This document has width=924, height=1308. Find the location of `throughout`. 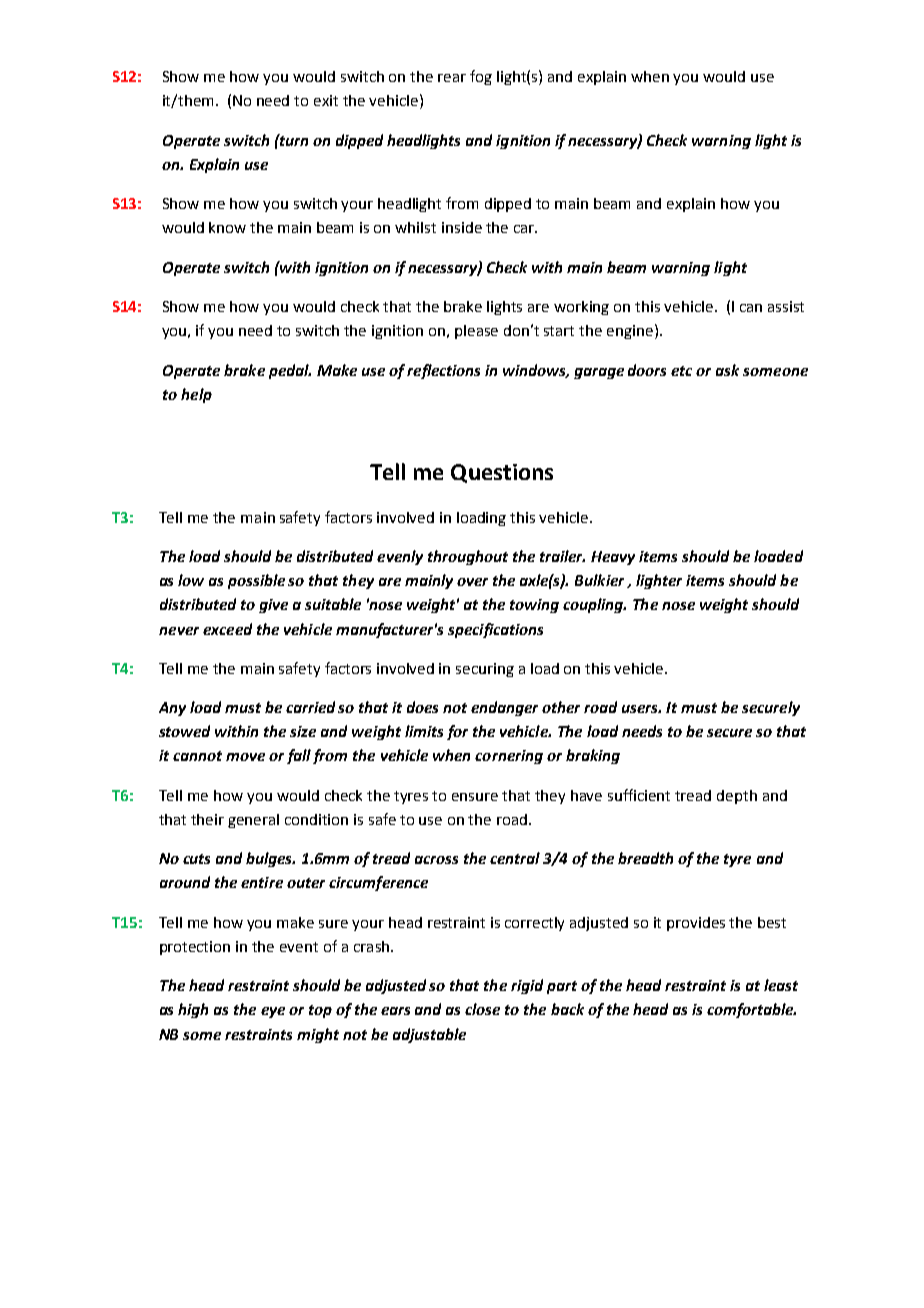

throughout is located at coordinates (468, 557).
